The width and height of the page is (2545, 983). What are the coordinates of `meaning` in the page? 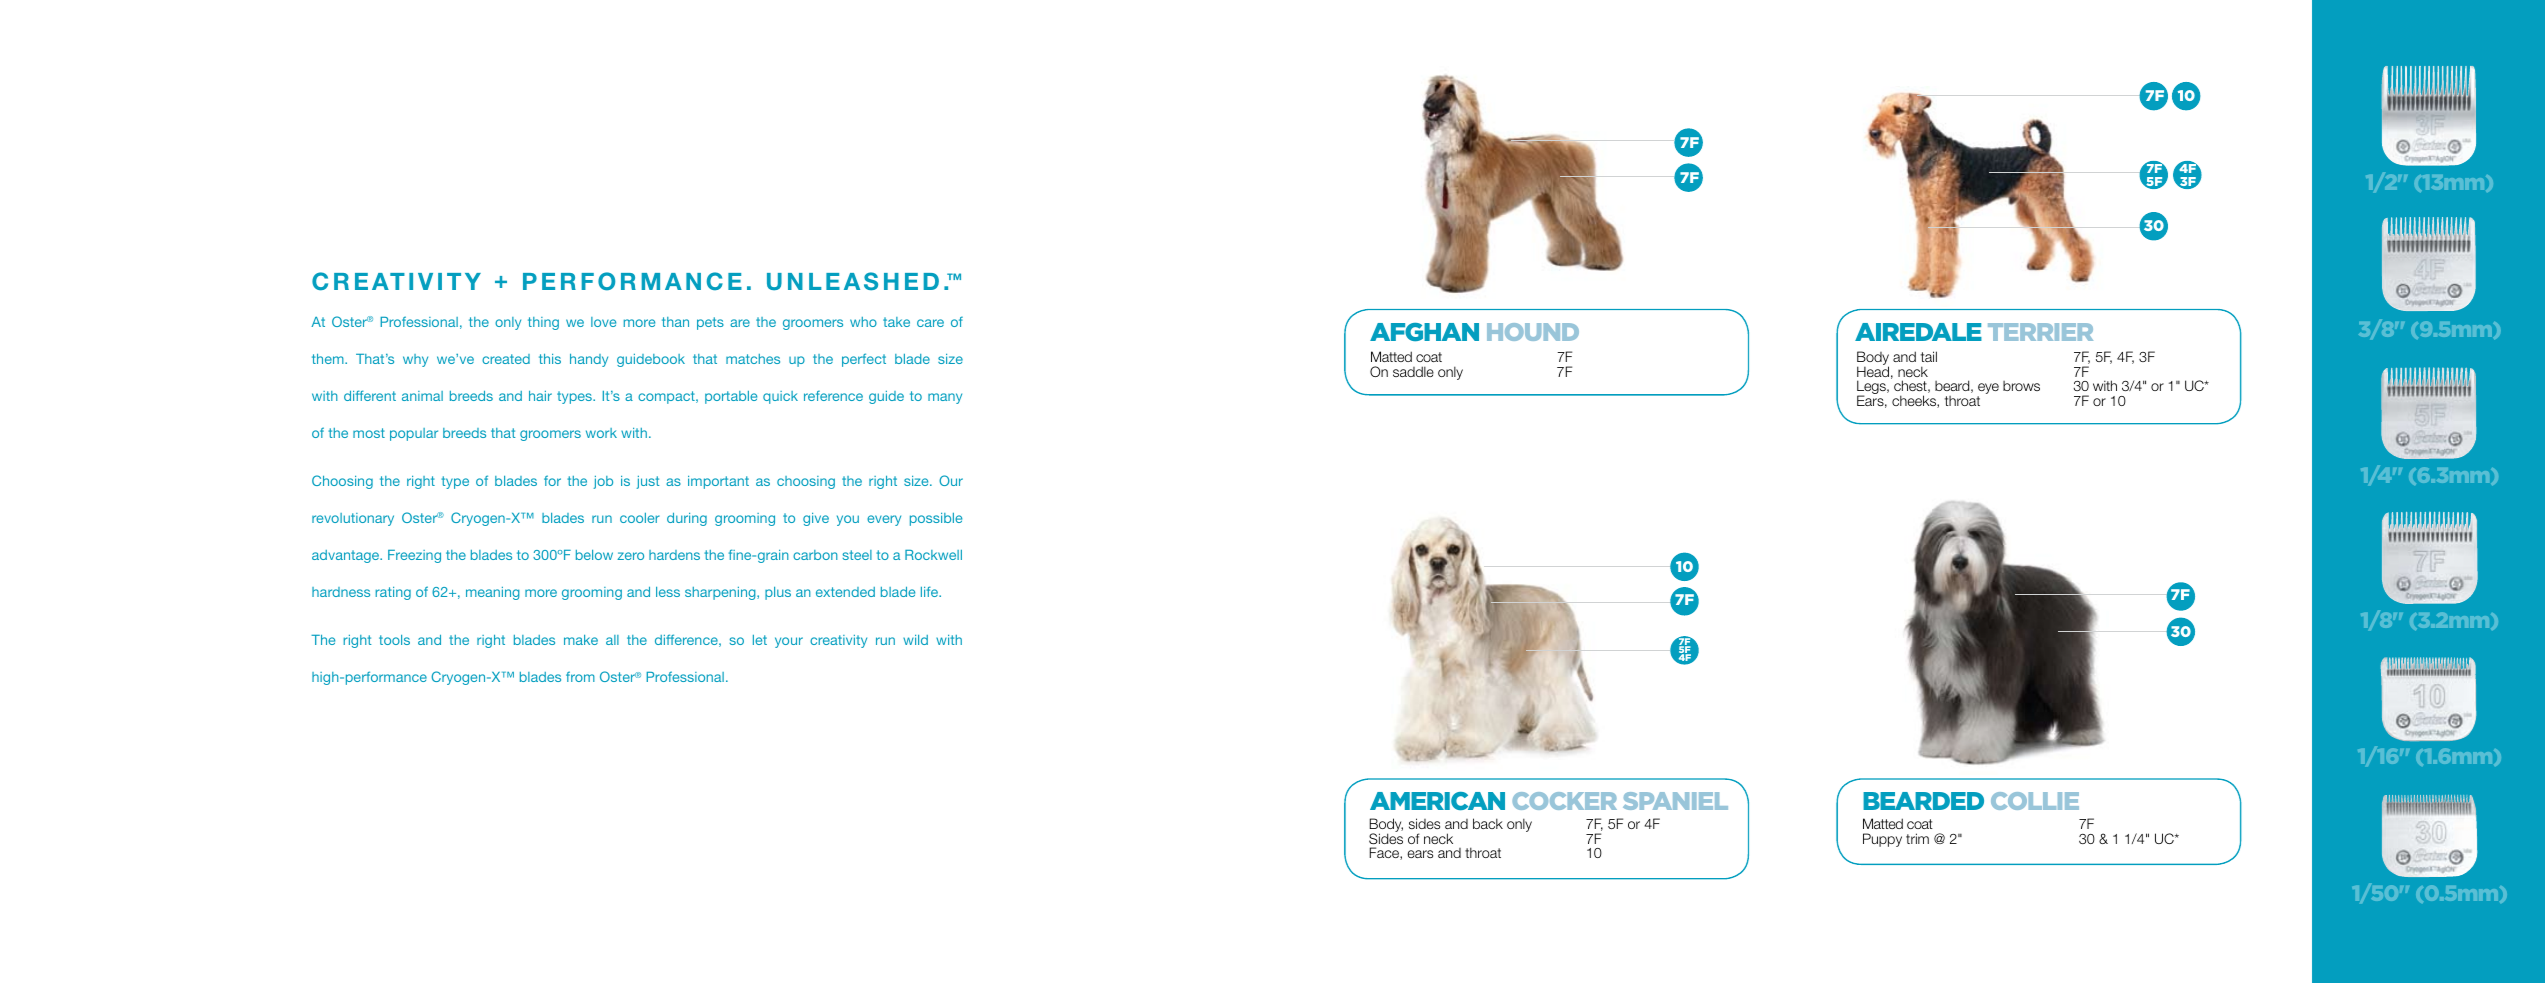 It's located at (493, 593).
